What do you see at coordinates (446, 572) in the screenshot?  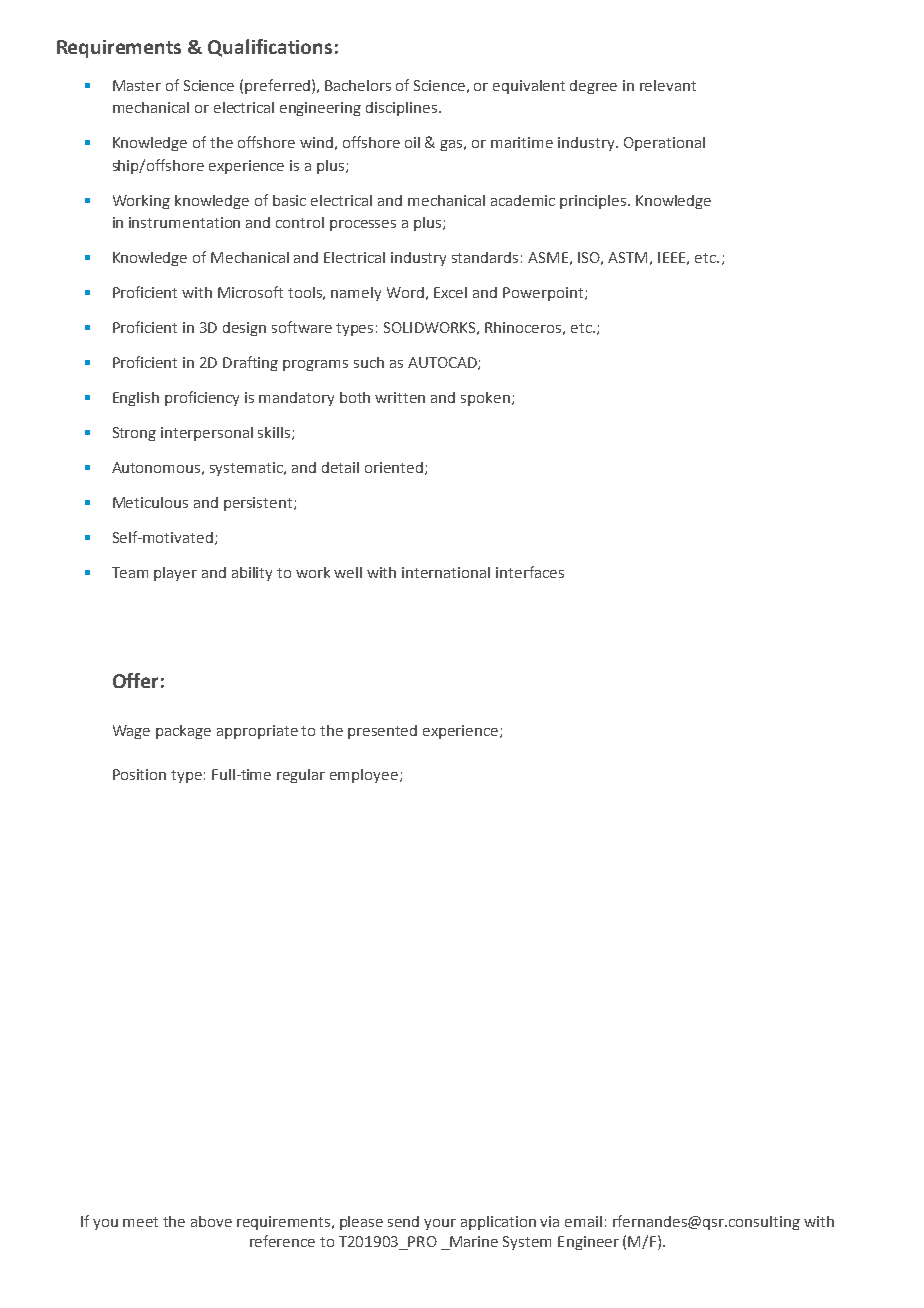 I see `international` at bounding box center [446, 572].
